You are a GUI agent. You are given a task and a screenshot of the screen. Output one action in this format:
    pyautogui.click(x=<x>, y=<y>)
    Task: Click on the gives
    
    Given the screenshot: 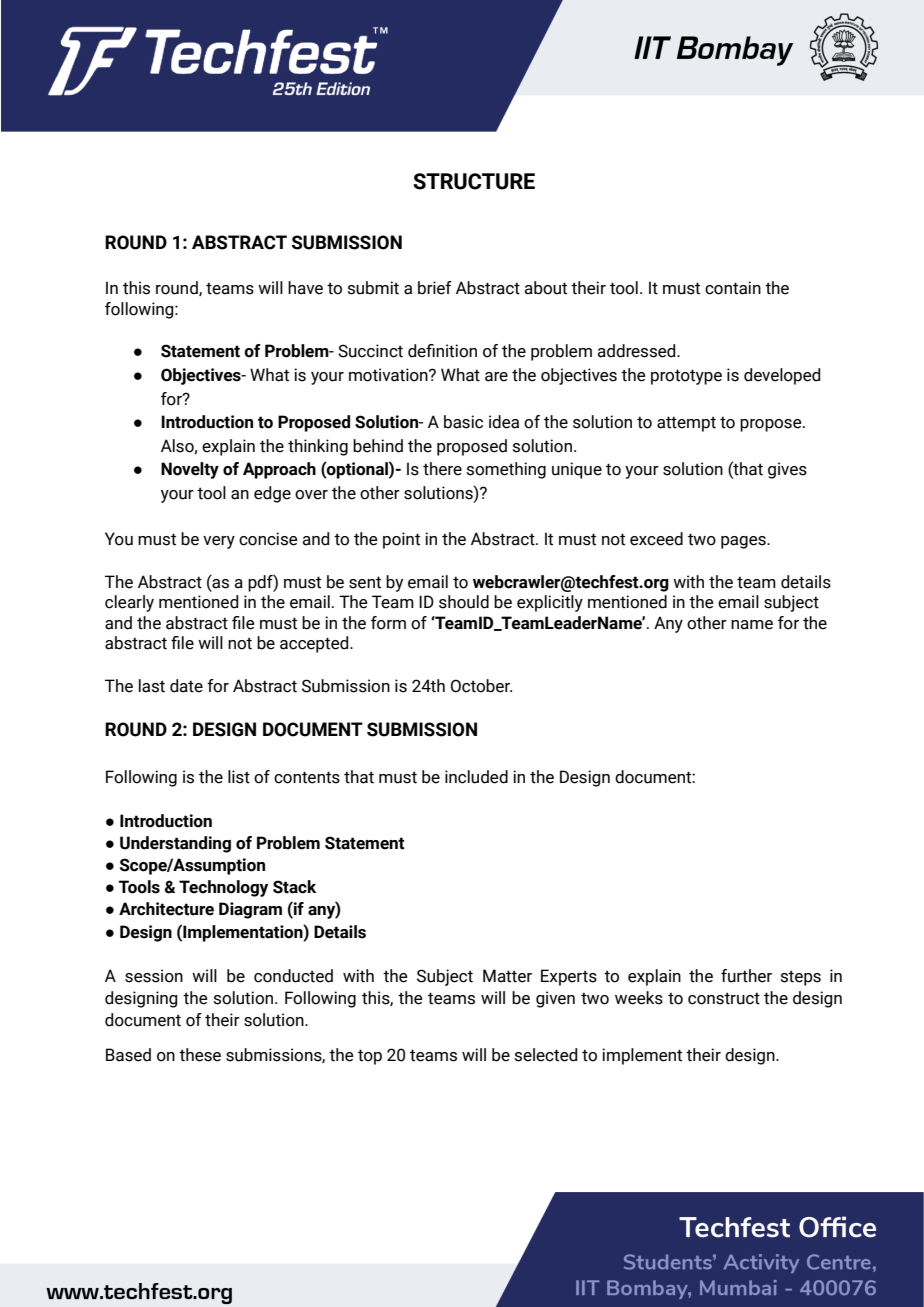 What is the action you would take?
    pyautogui.click(x=787, y=470)
